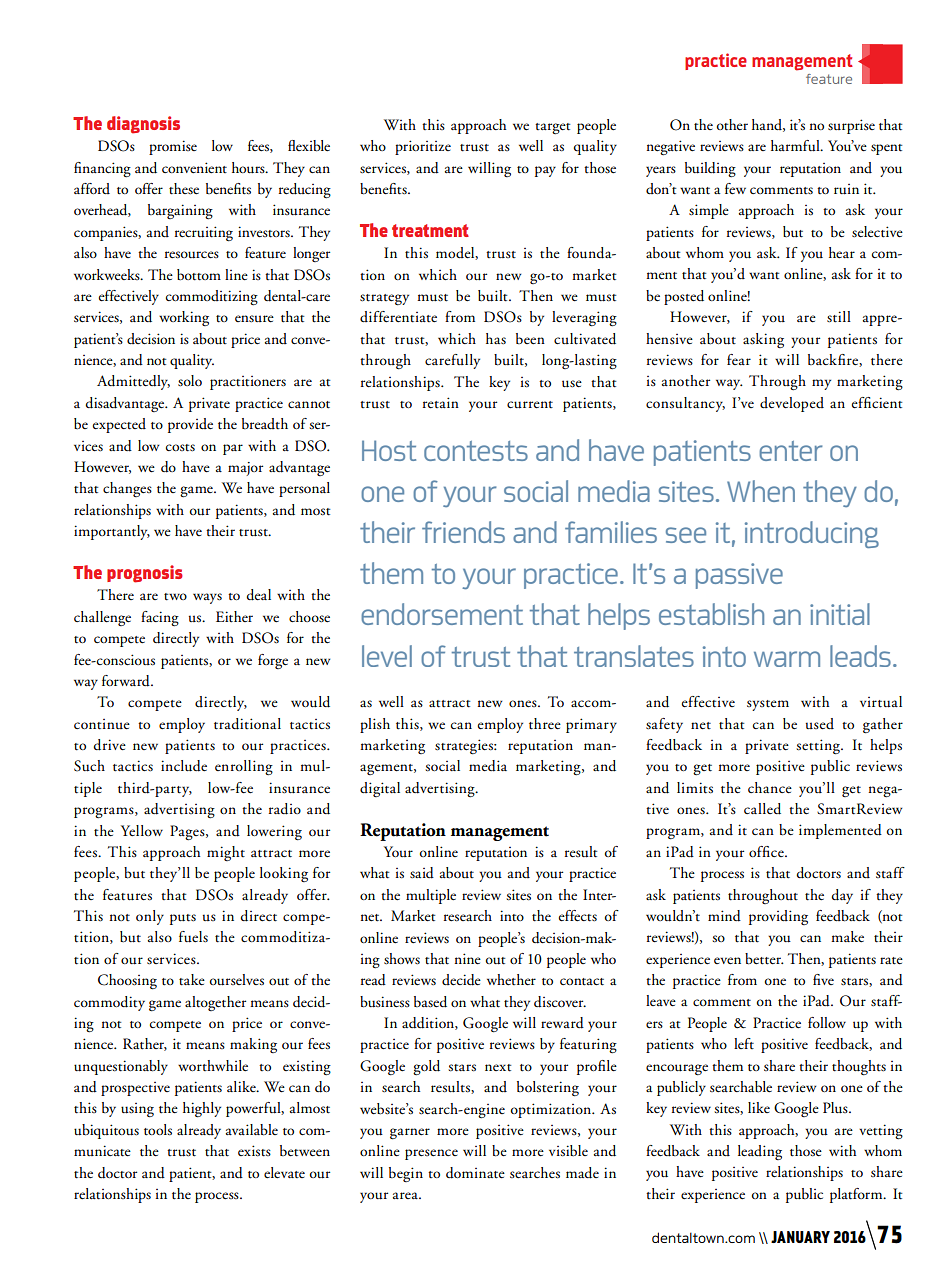 Image resolution: width=947 pixels, height=1288 pixels. I want to click on fuels, so click(193, 937).
